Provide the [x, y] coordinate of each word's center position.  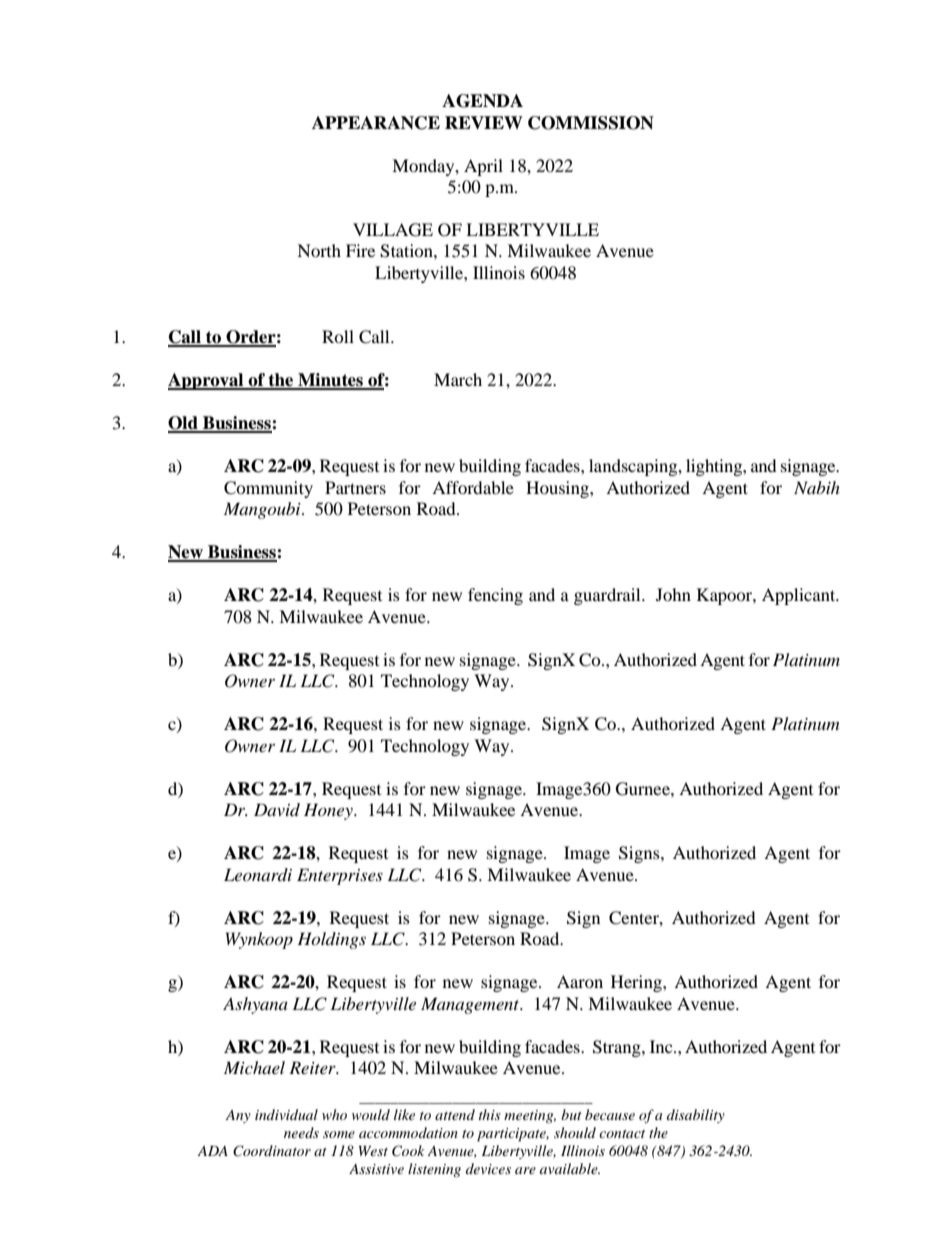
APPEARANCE [376, 123]
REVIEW [484, 123]
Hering [637, 983]
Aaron [580, 981]
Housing [558, 489]
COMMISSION [591, 123]
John [673, 594]
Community [268, 489]
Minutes [330, 381]
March [458, 379]
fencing [495, 596]
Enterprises [340, 876]
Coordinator [272, 1151]
